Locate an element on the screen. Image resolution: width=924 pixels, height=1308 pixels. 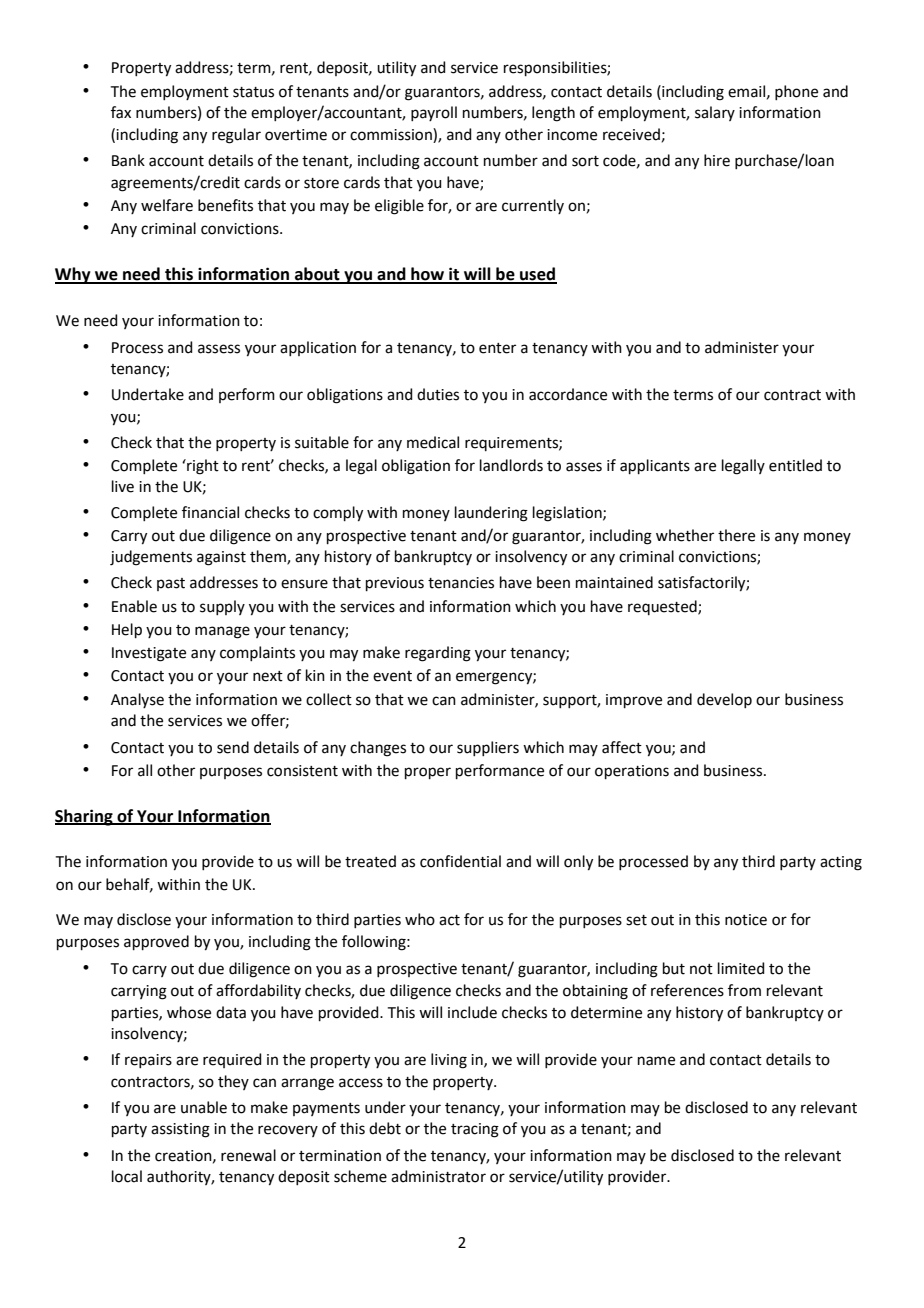
tracing is located at coordinates (475, 1130).
